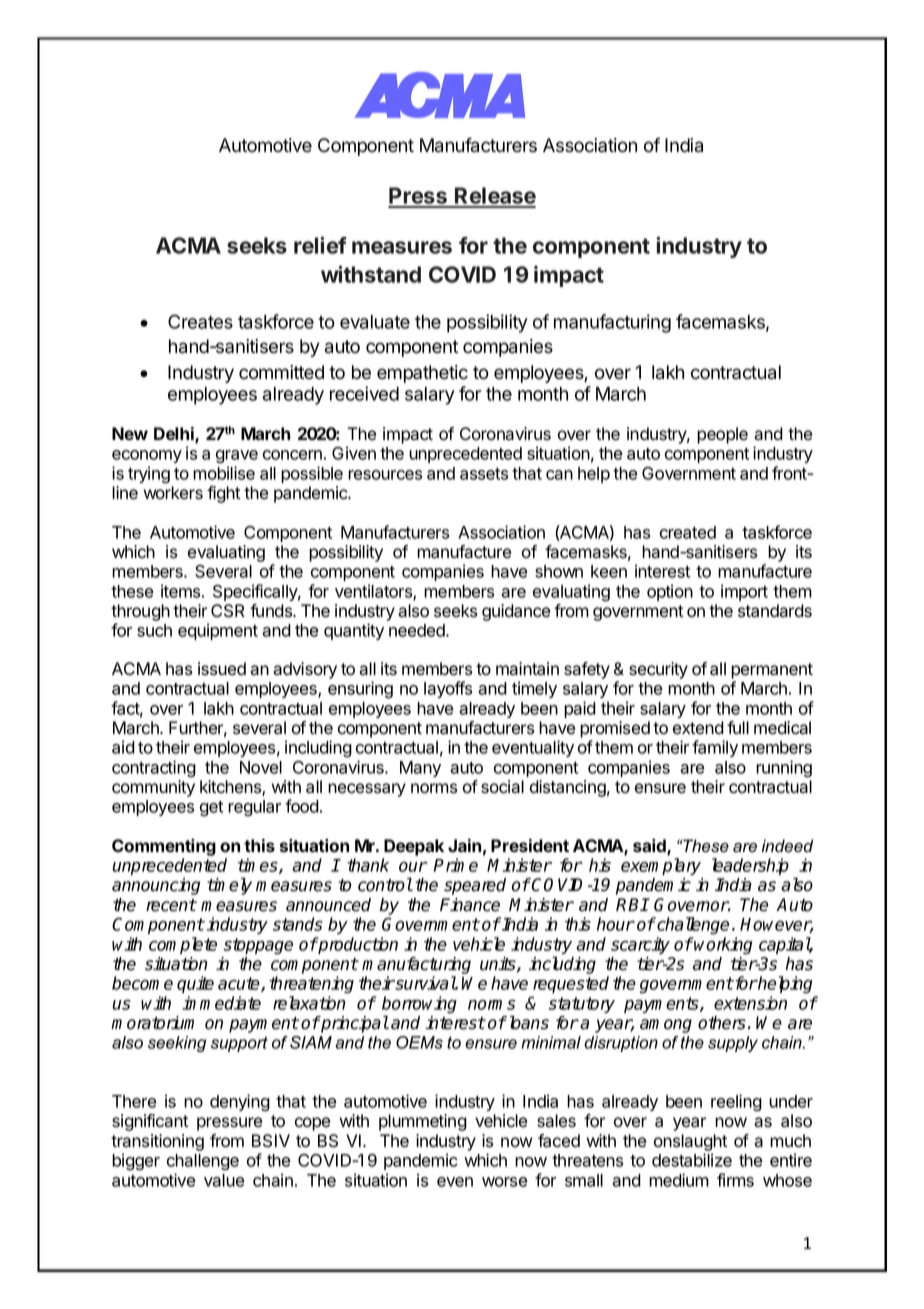 Image resolution: width=924 pixels, height=1309 pixels. Describe the element at coordinates (224, 1180) in the screenshot. I see `value` at that location.
